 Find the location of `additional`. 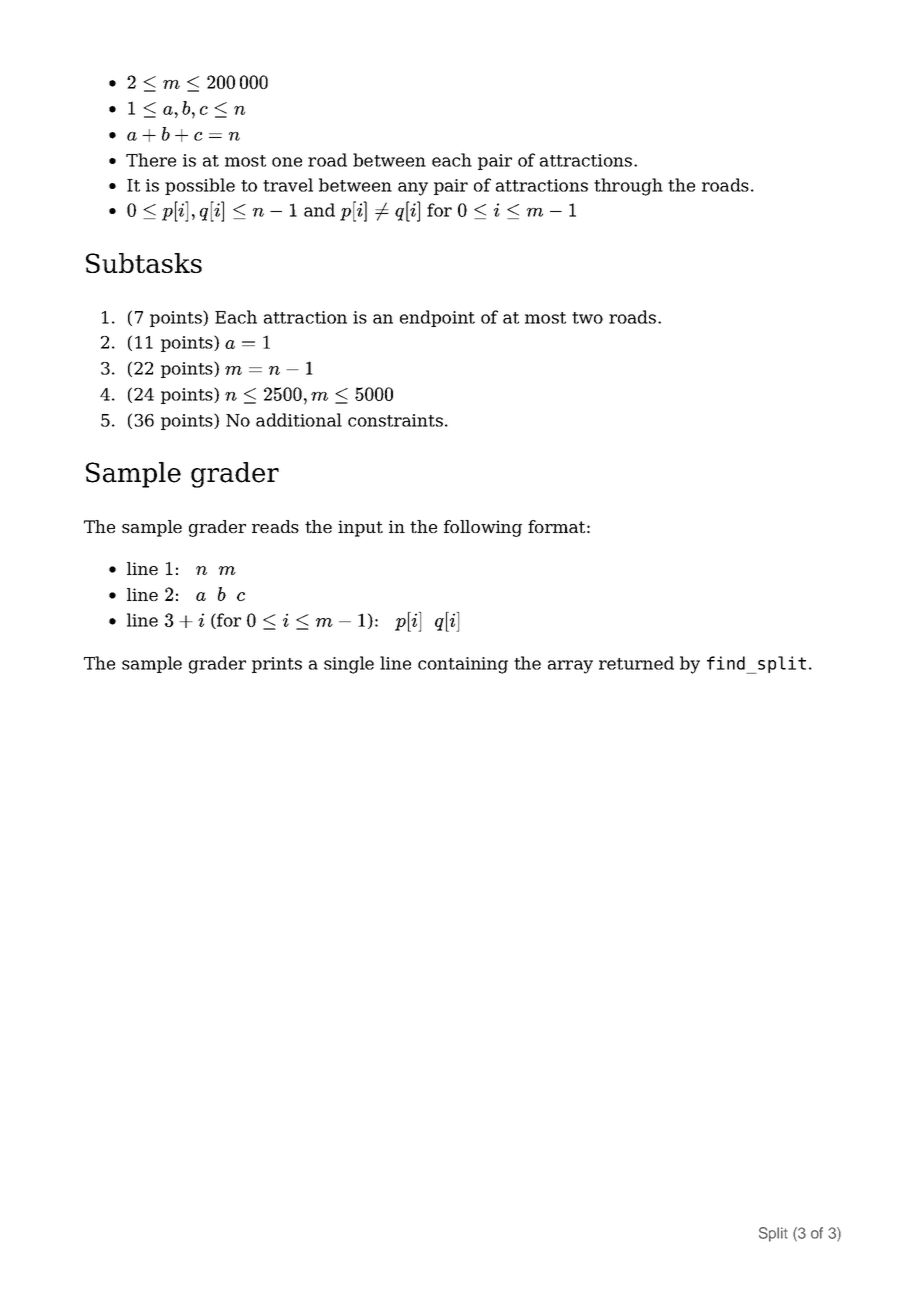

additional is located at coordinates (299, 420).
